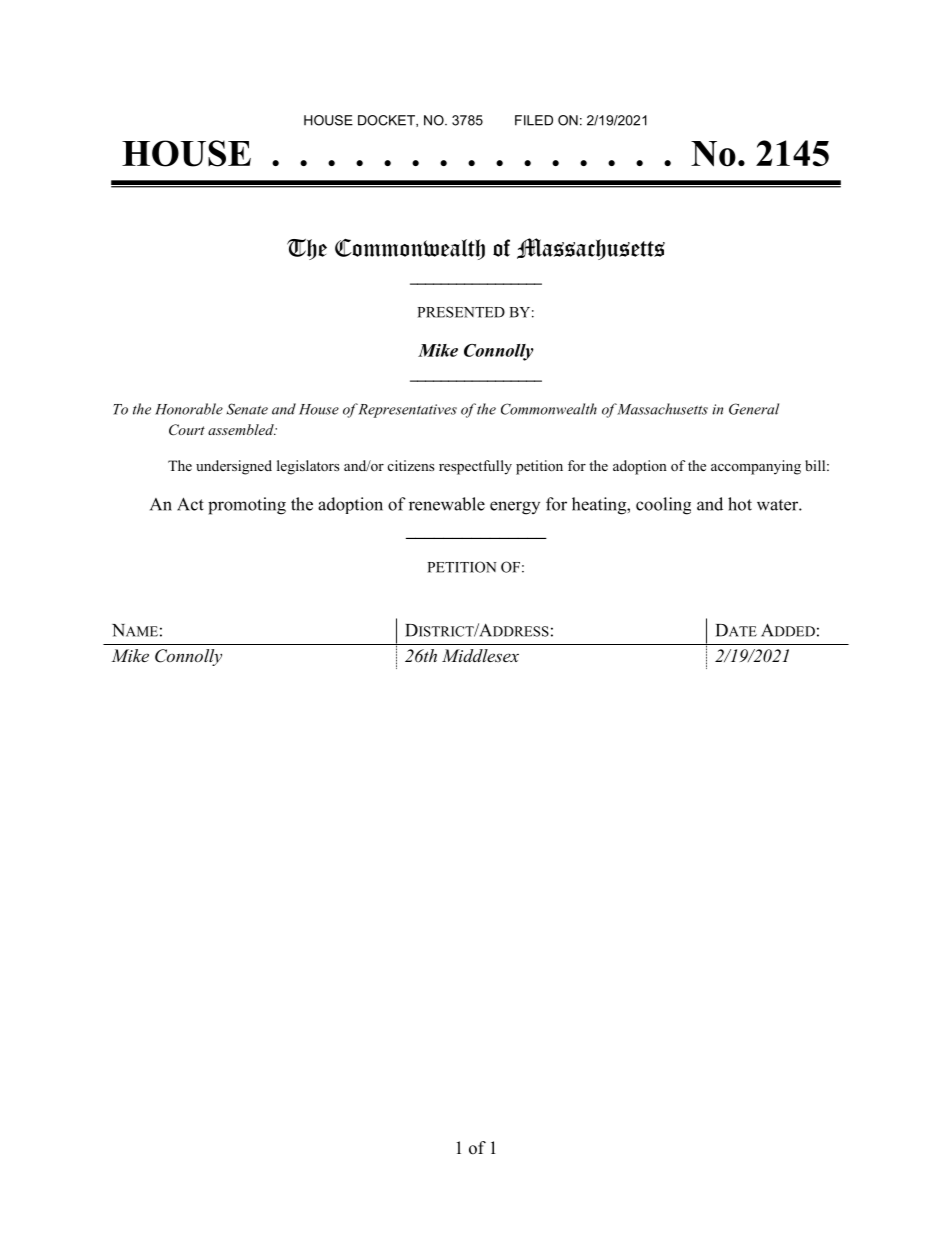  What do you see at coordinates (461, 312) in the screenshot?
I see `PRESENTED` at bounding box center [461, 312].
